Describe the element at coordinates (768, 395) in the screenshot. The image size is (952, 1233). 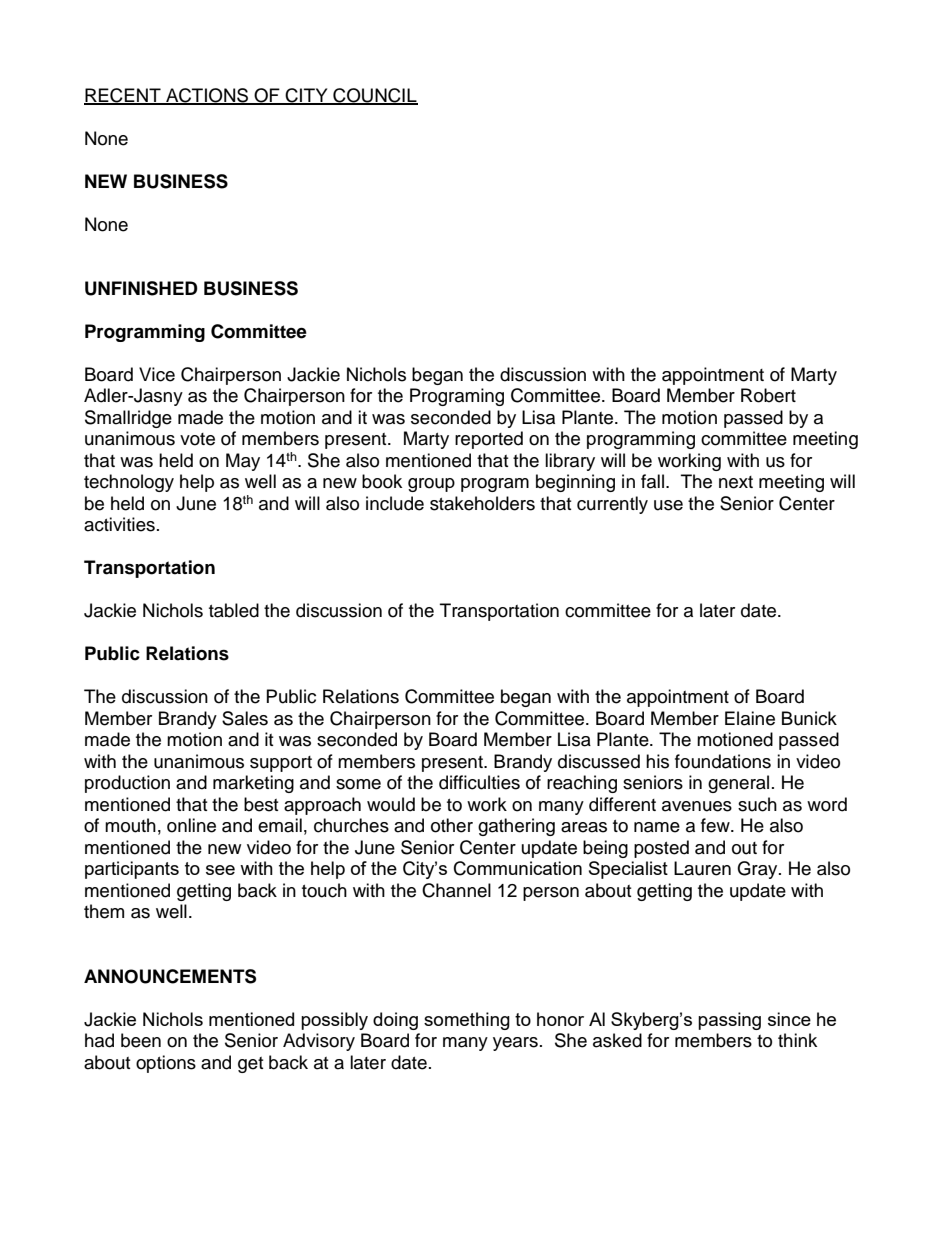
I see `Robert` at that location.
